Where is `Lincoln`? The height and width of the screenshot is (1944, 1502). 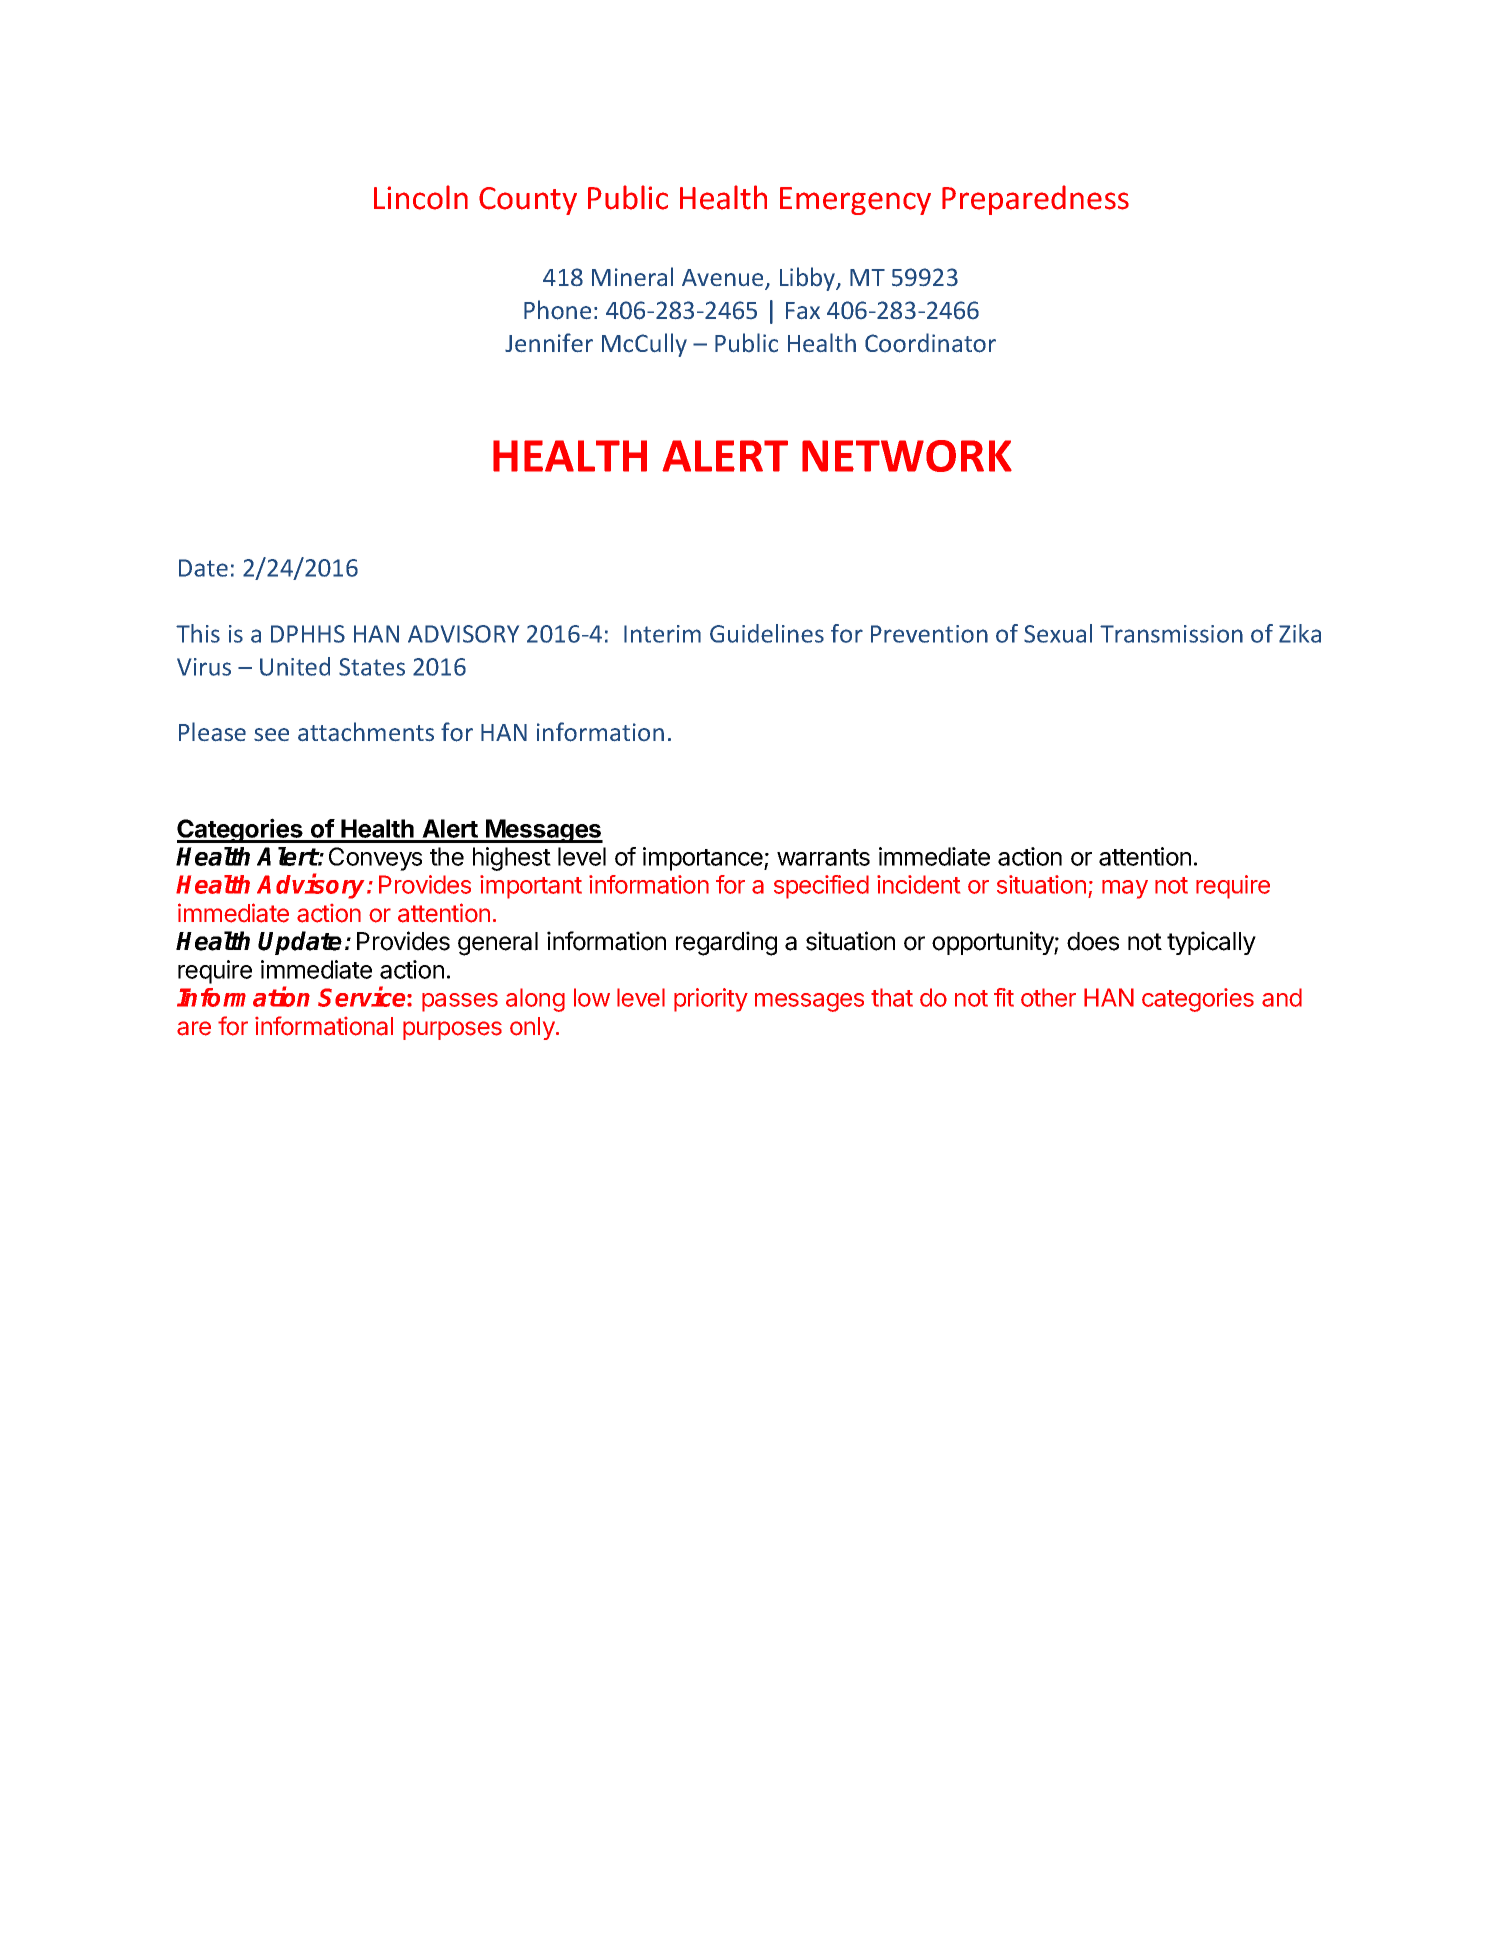
Lincoln is located at coordinates (421, 197).
